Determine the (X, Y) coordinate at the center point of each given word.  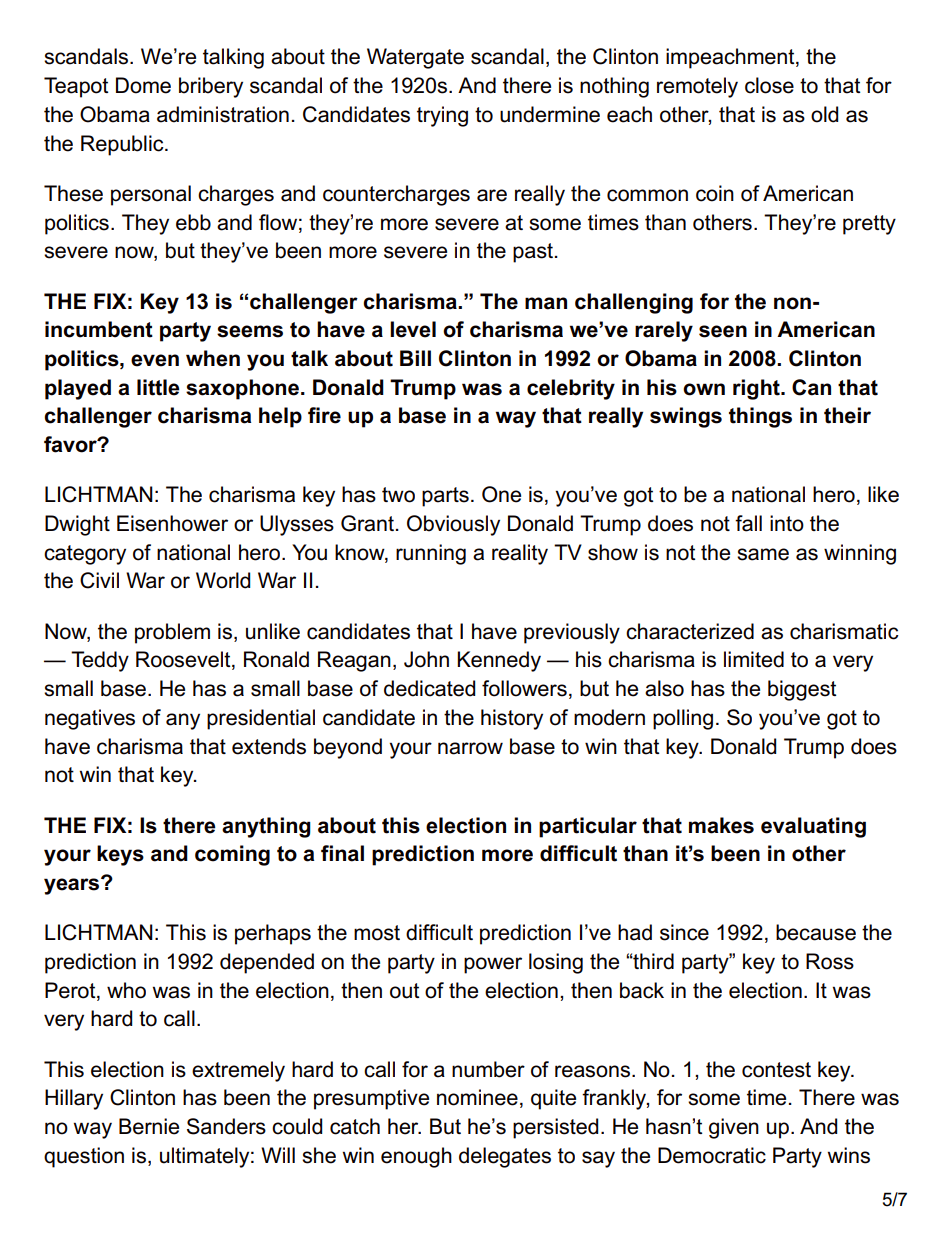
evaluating (813, 827)
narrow (470, 748)
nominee (477, 1097)
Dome (143, 85)
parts (445, 497)
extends (269, 746)
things (760, 417)
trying (442, 116)
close (769, 85)
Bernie (149, 1126)
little (158, 387)
